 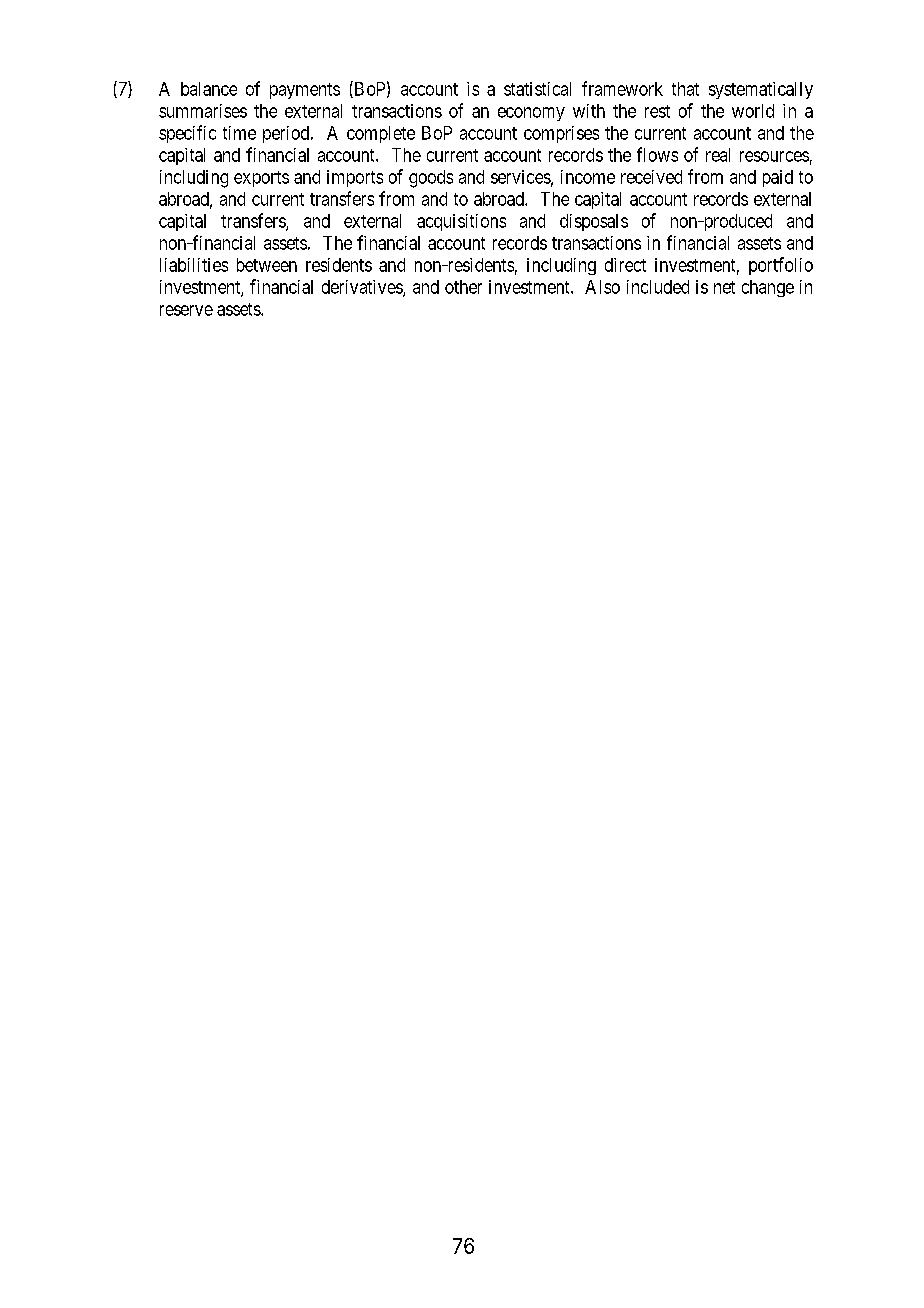 I want to click on paid, so click(x=778, y=178).
